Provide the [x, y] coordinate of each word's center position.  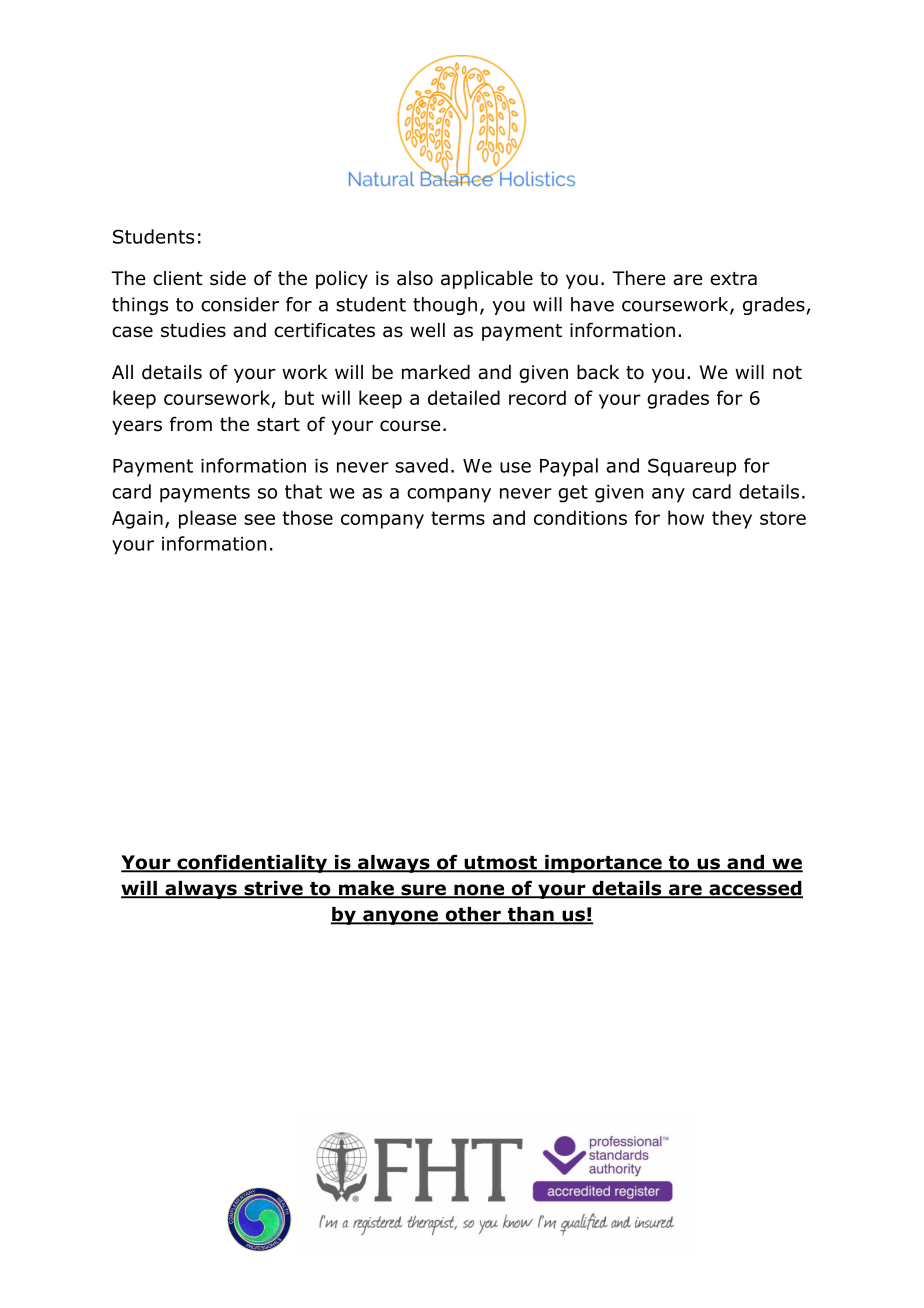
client [178, 278]
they [732, 519]
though [445, 306]
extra [733, 279]
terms [458, 518]
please [207, 519]
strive [273, 889]
